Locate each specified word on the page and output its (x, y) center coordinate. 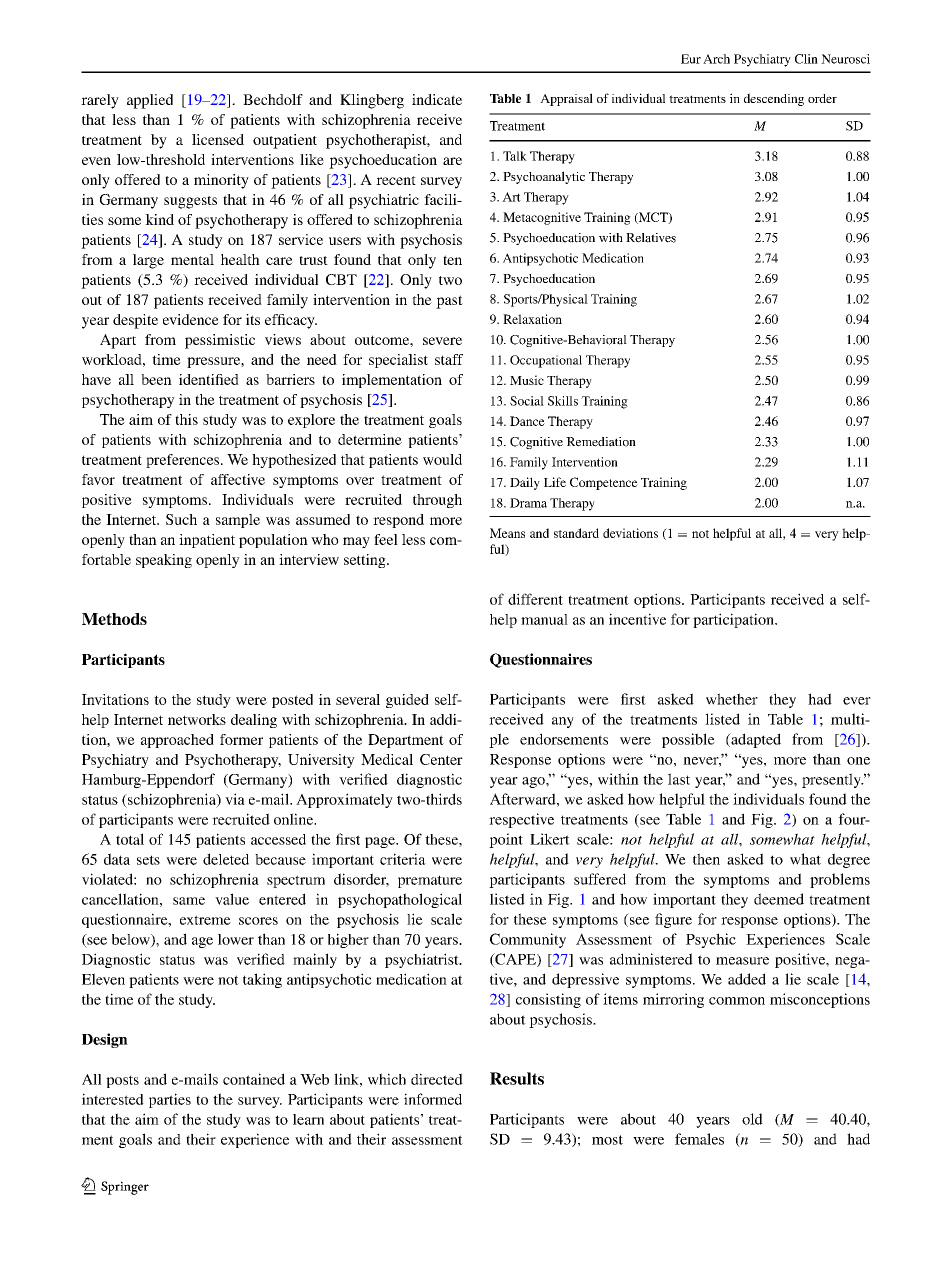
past (449, 302)
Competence (604, 483)
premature (430, 881)
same (189, 901)
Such (181, 519)
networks (197, 719)
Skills (563, 401)
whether (732, 699)
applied (150, 101)
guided (407, 701)
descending (774, 99)
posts (122, 1081)
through (437, 501)
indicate (437, 99)
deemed (779, 899)
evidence (191, 319)
